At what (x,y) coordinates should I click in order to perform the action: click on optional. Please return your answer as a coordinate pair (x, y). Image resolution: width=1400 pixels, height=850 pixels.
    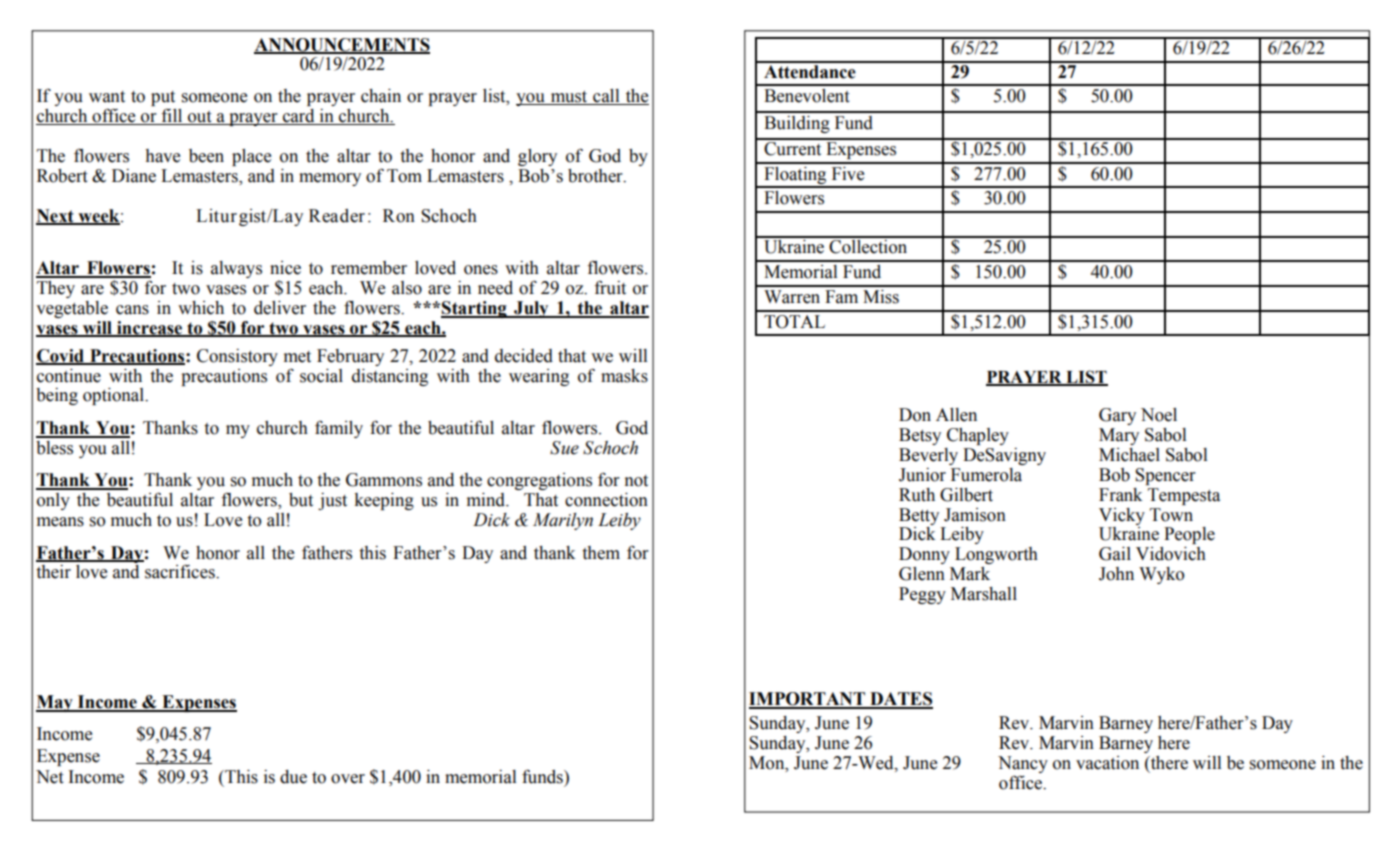
    Looking at the image, I should click on (115, 396).
